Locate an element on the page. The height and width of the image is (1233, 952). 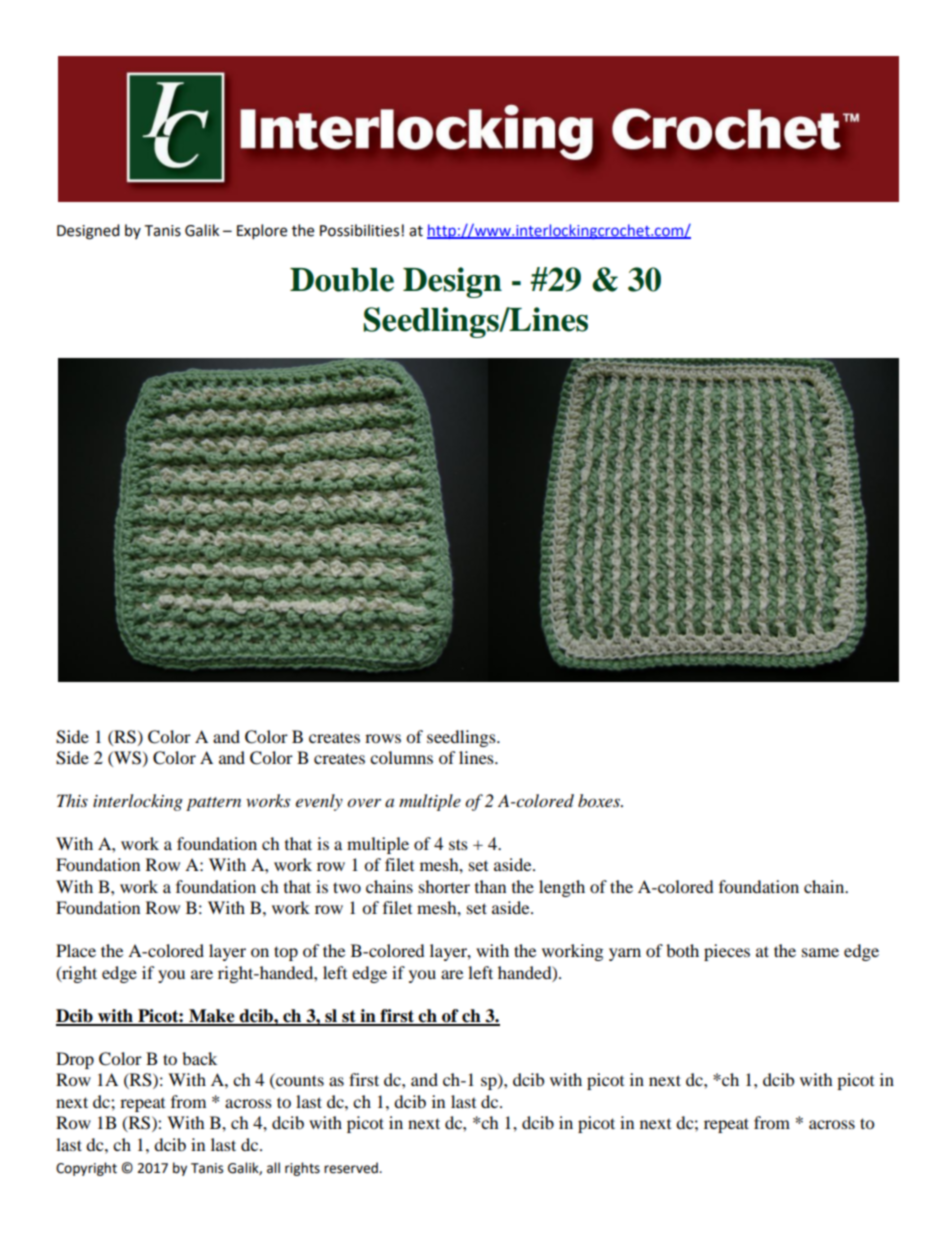
reserved is located at coordinates (352, 1168).
